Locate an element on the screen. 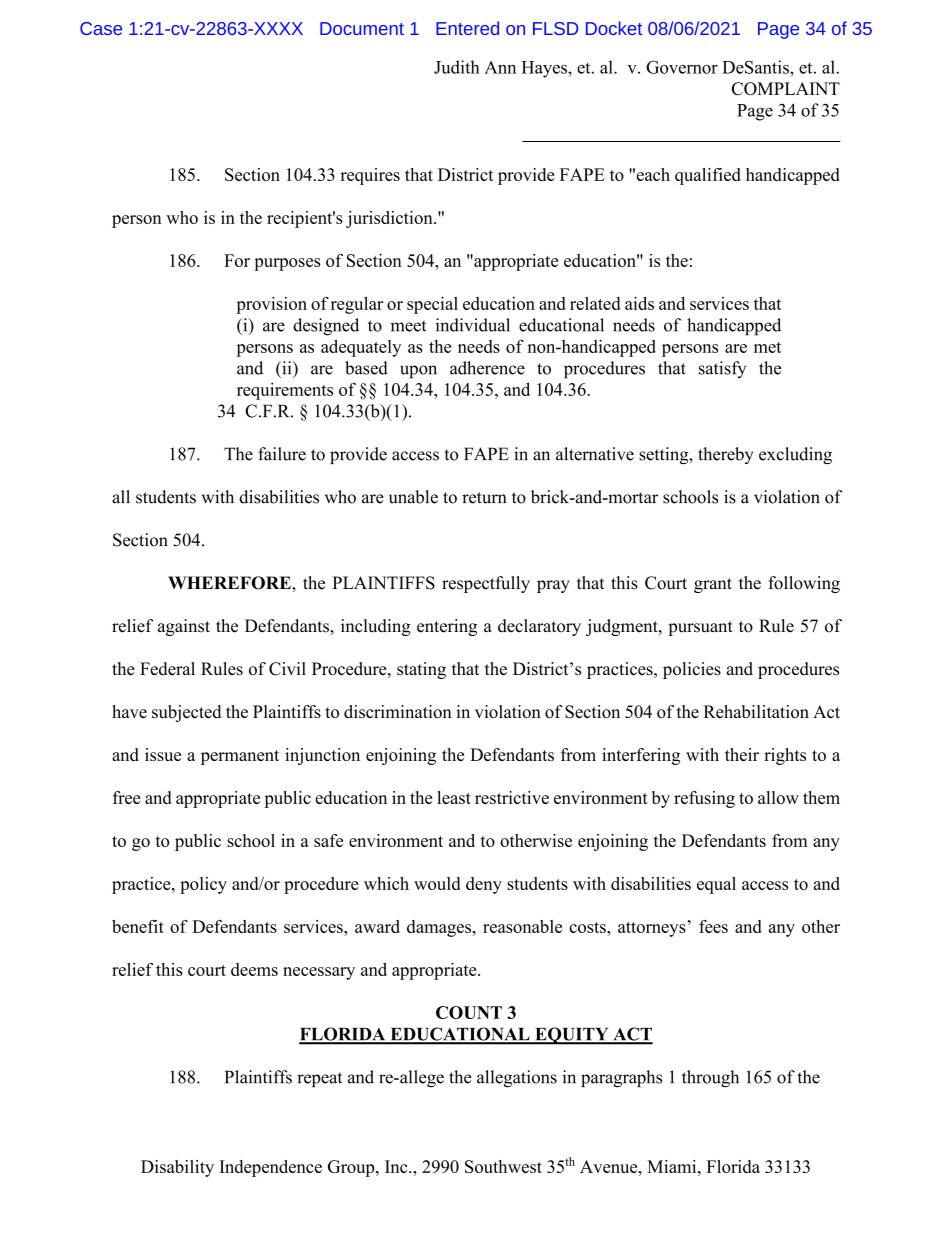  Miami is located at coordinates (673, 1166).
